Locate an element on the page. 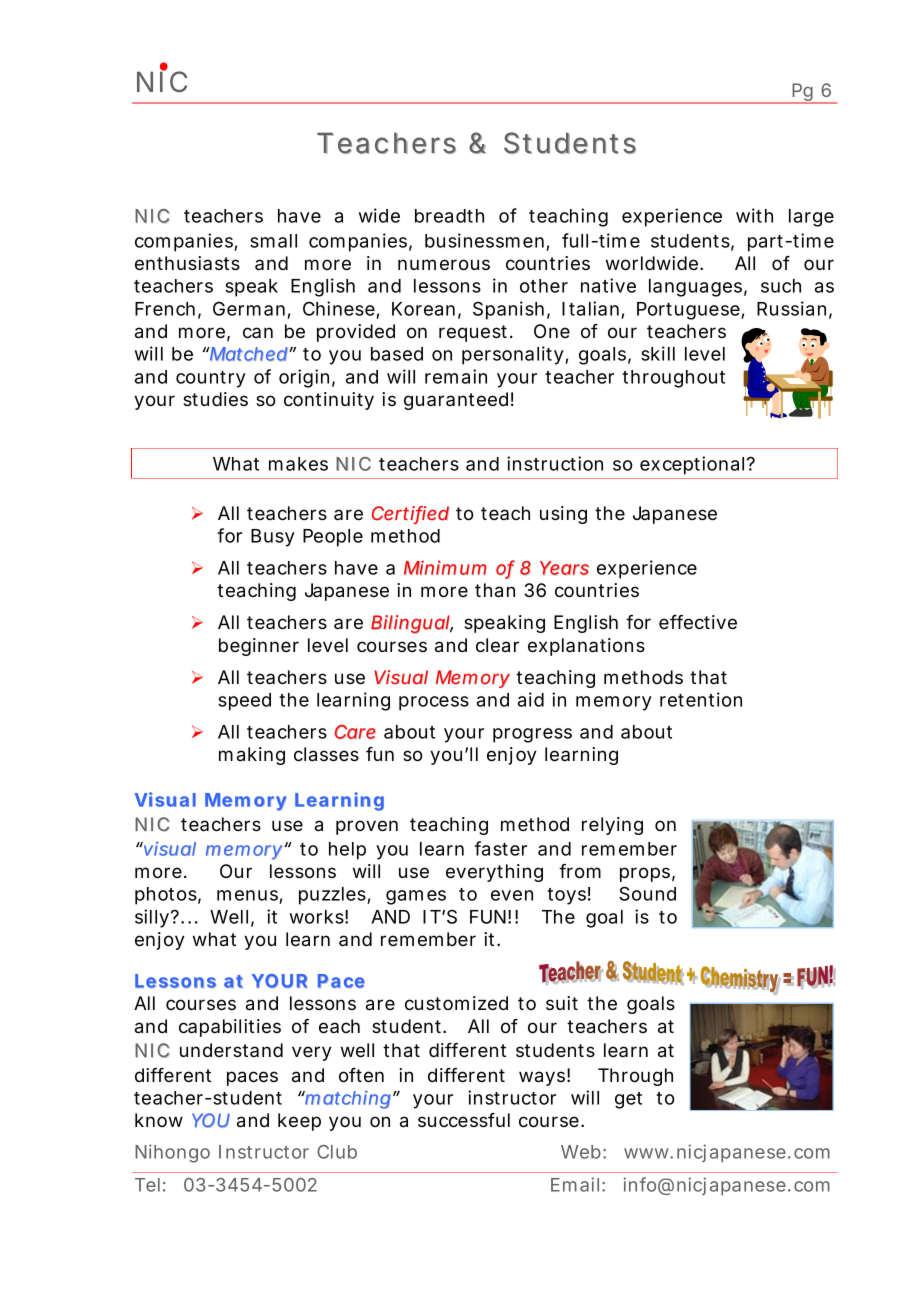 The width and height of the document is (924, 1308). successful is located at coordinates (464, 1120).
